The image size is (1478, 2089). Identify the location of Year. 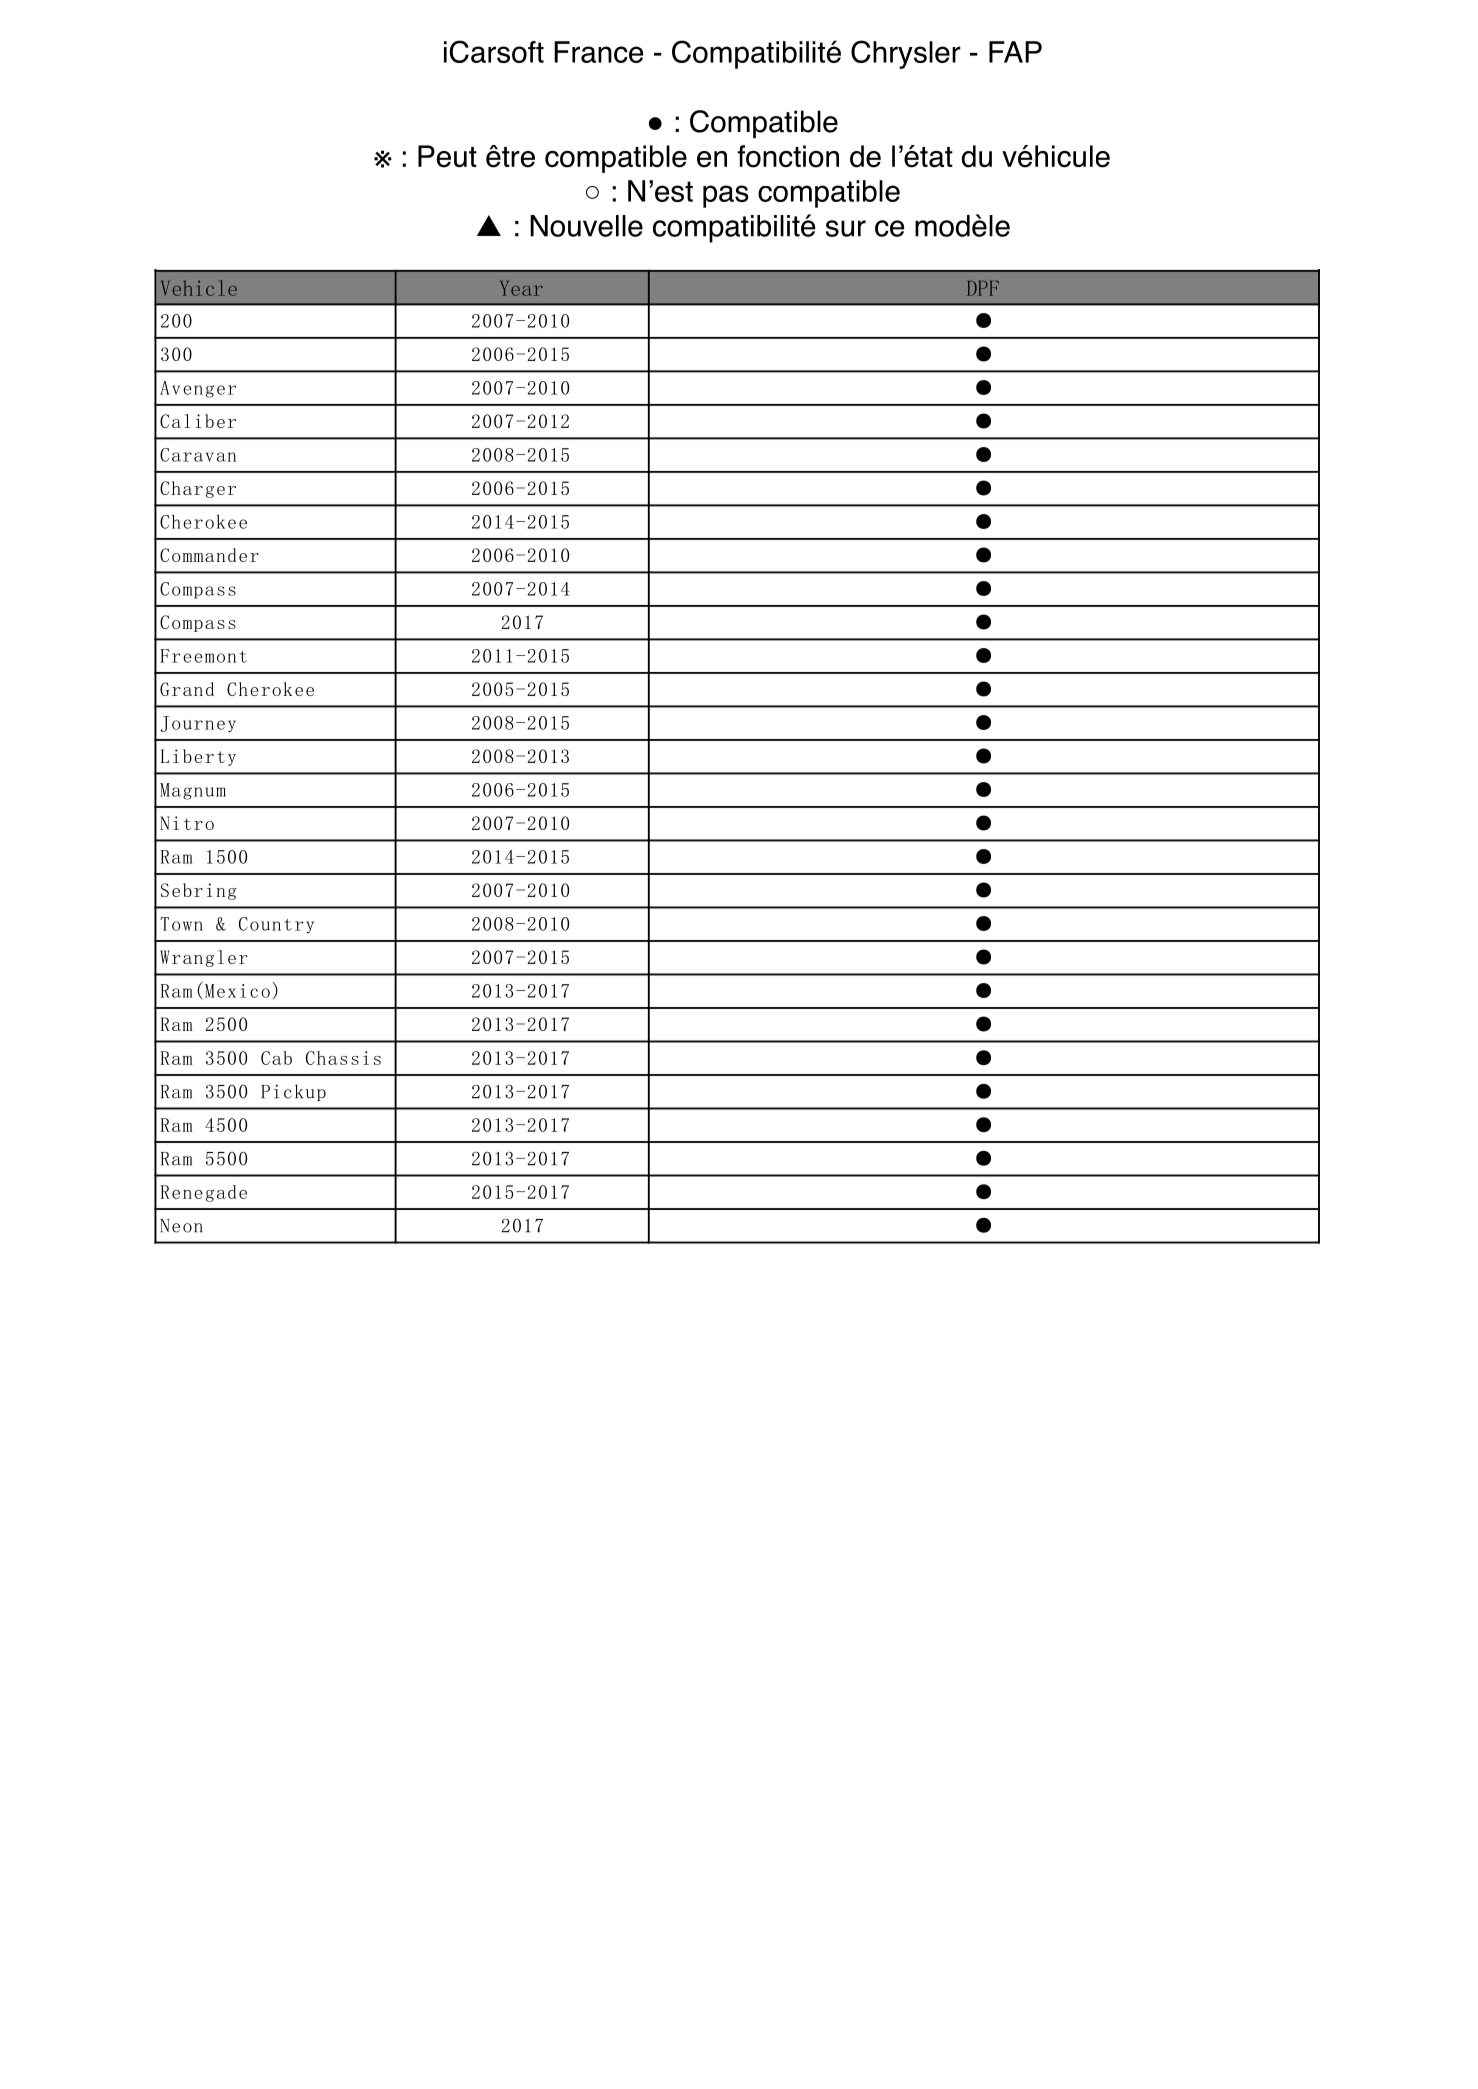
(521, 288).
